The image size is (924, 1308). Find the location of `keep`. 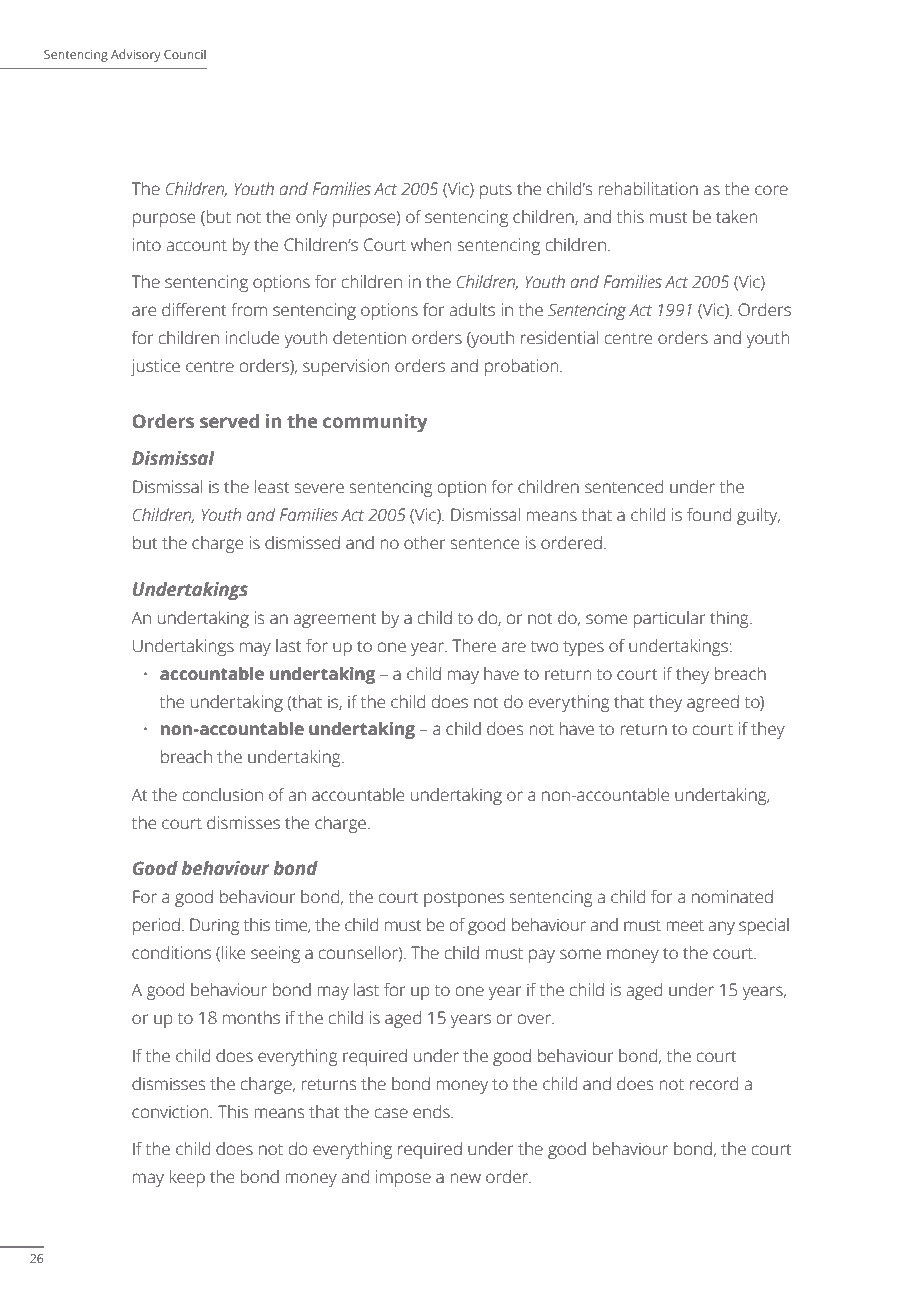

keep is located at coordinates (187, 1178).
